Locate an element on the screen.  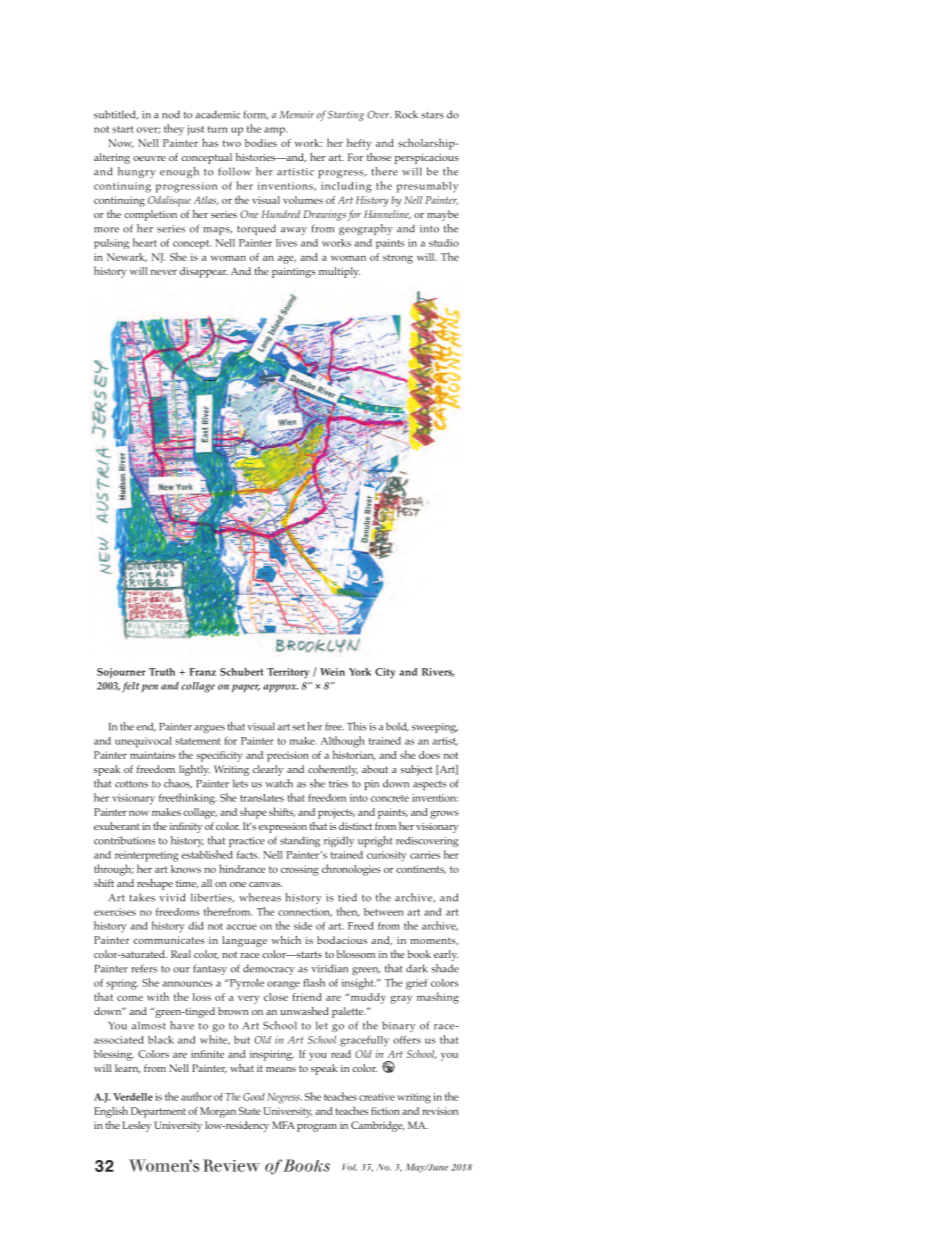
hungry is located at coordinates (137, 172).
